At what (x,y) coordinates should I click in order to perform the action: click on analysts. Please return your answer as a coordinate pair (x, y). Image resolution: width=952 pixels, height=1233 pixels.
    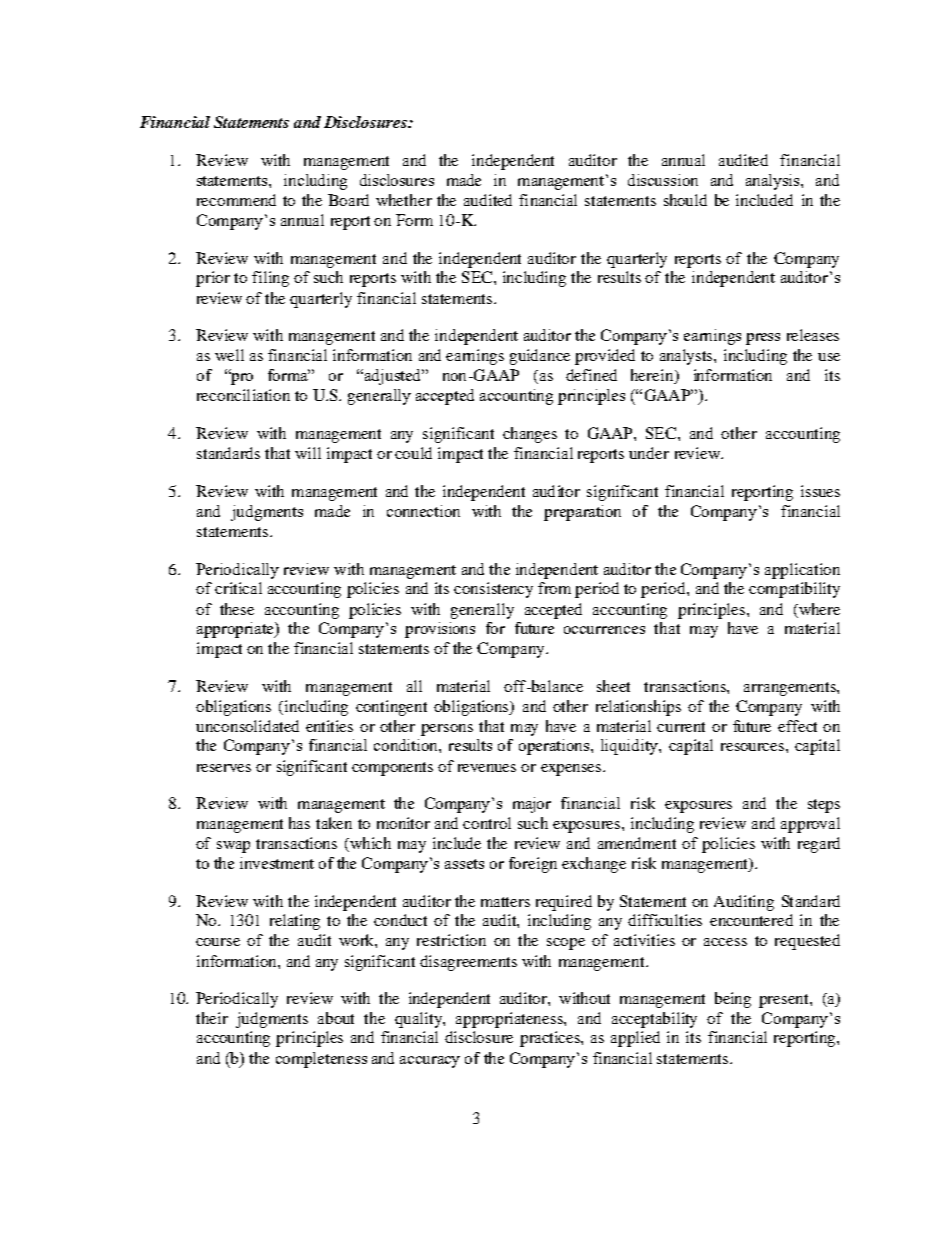
    Looking at the image, I should click on (687, 357).
